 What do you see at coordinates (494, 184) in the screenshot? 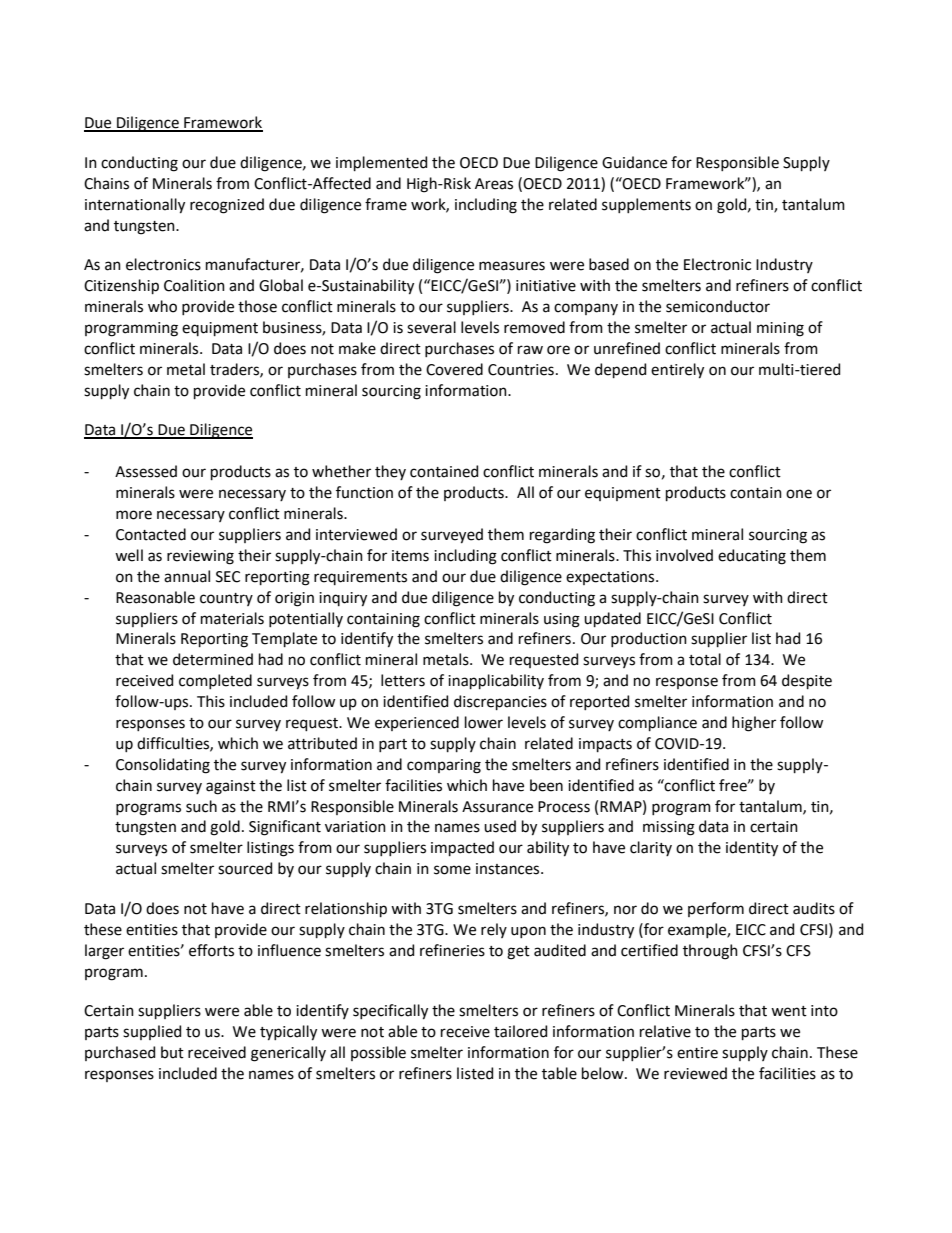
I see `Areas` at bounding box center [494, 184].
